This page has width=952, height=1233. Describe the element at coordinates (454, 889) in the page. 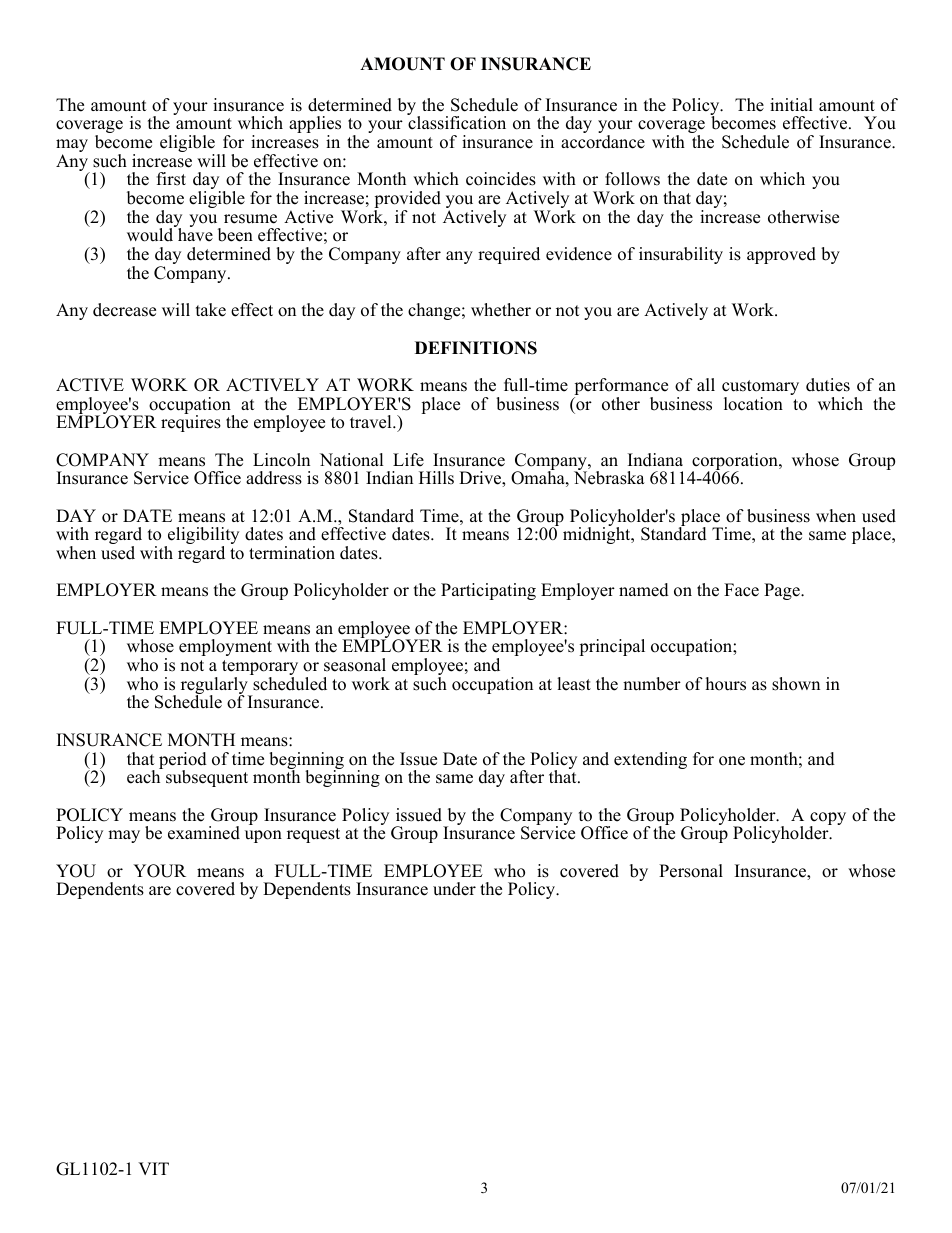

I see `under` at that location.
